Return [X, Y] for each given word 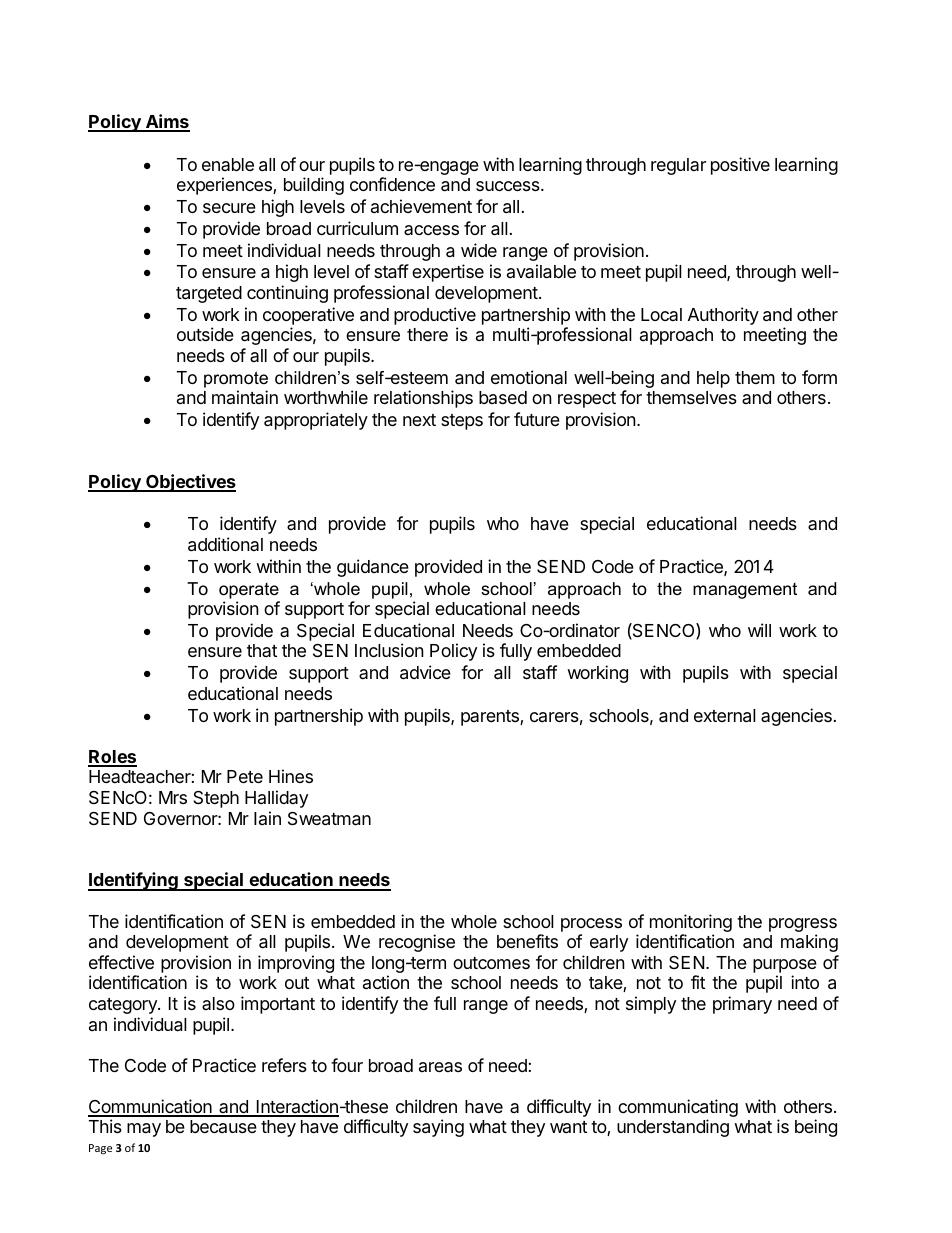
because [223, 1126]
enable [228, 164]
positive [740, 166]
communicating [678, 1109]
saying [438, 1128]
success [509, 186]
